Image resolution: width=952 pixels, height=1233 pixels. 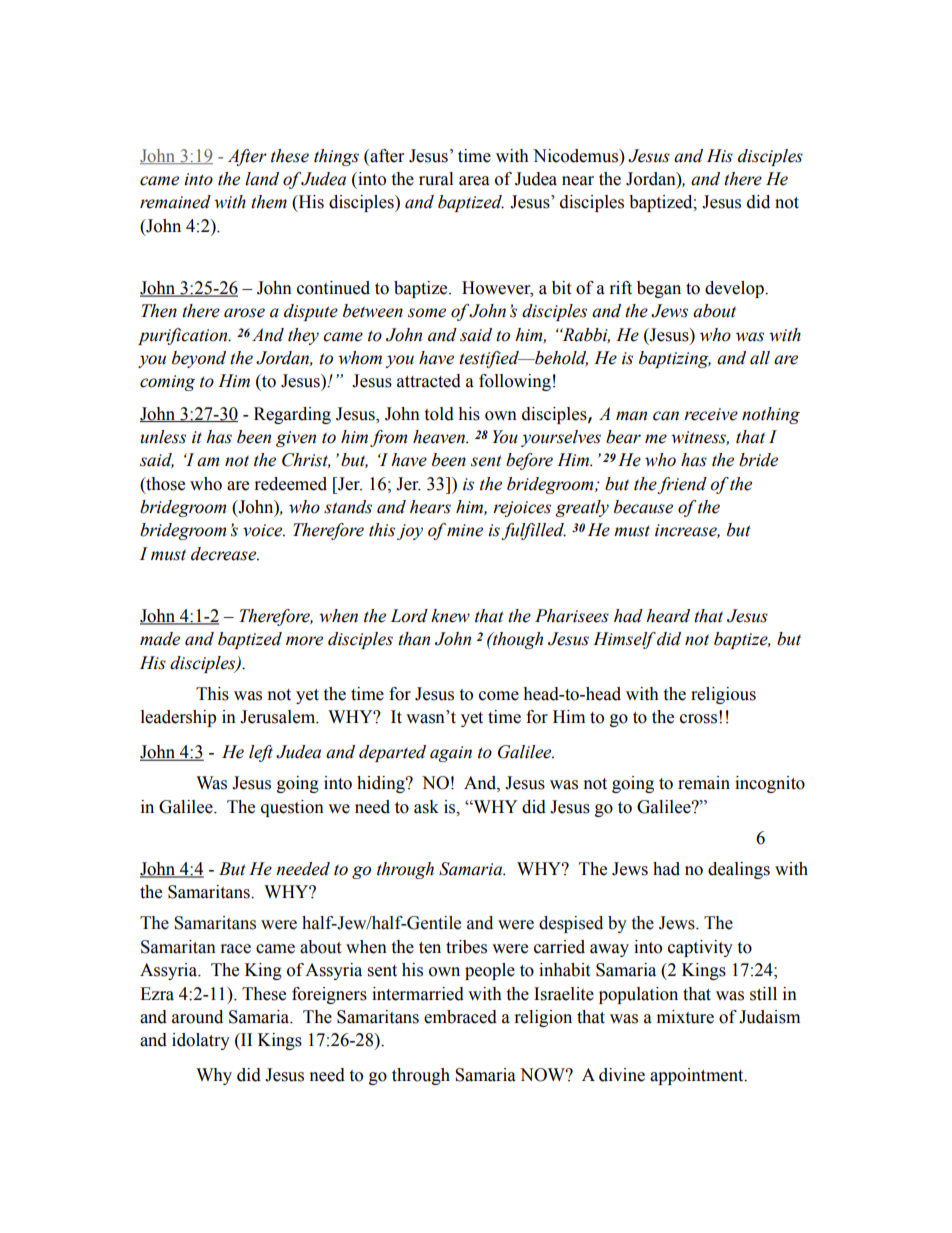 What do you see at coordinates (474, 181) in the screenshot?
I see `area` at bounding box center [474, 181].
